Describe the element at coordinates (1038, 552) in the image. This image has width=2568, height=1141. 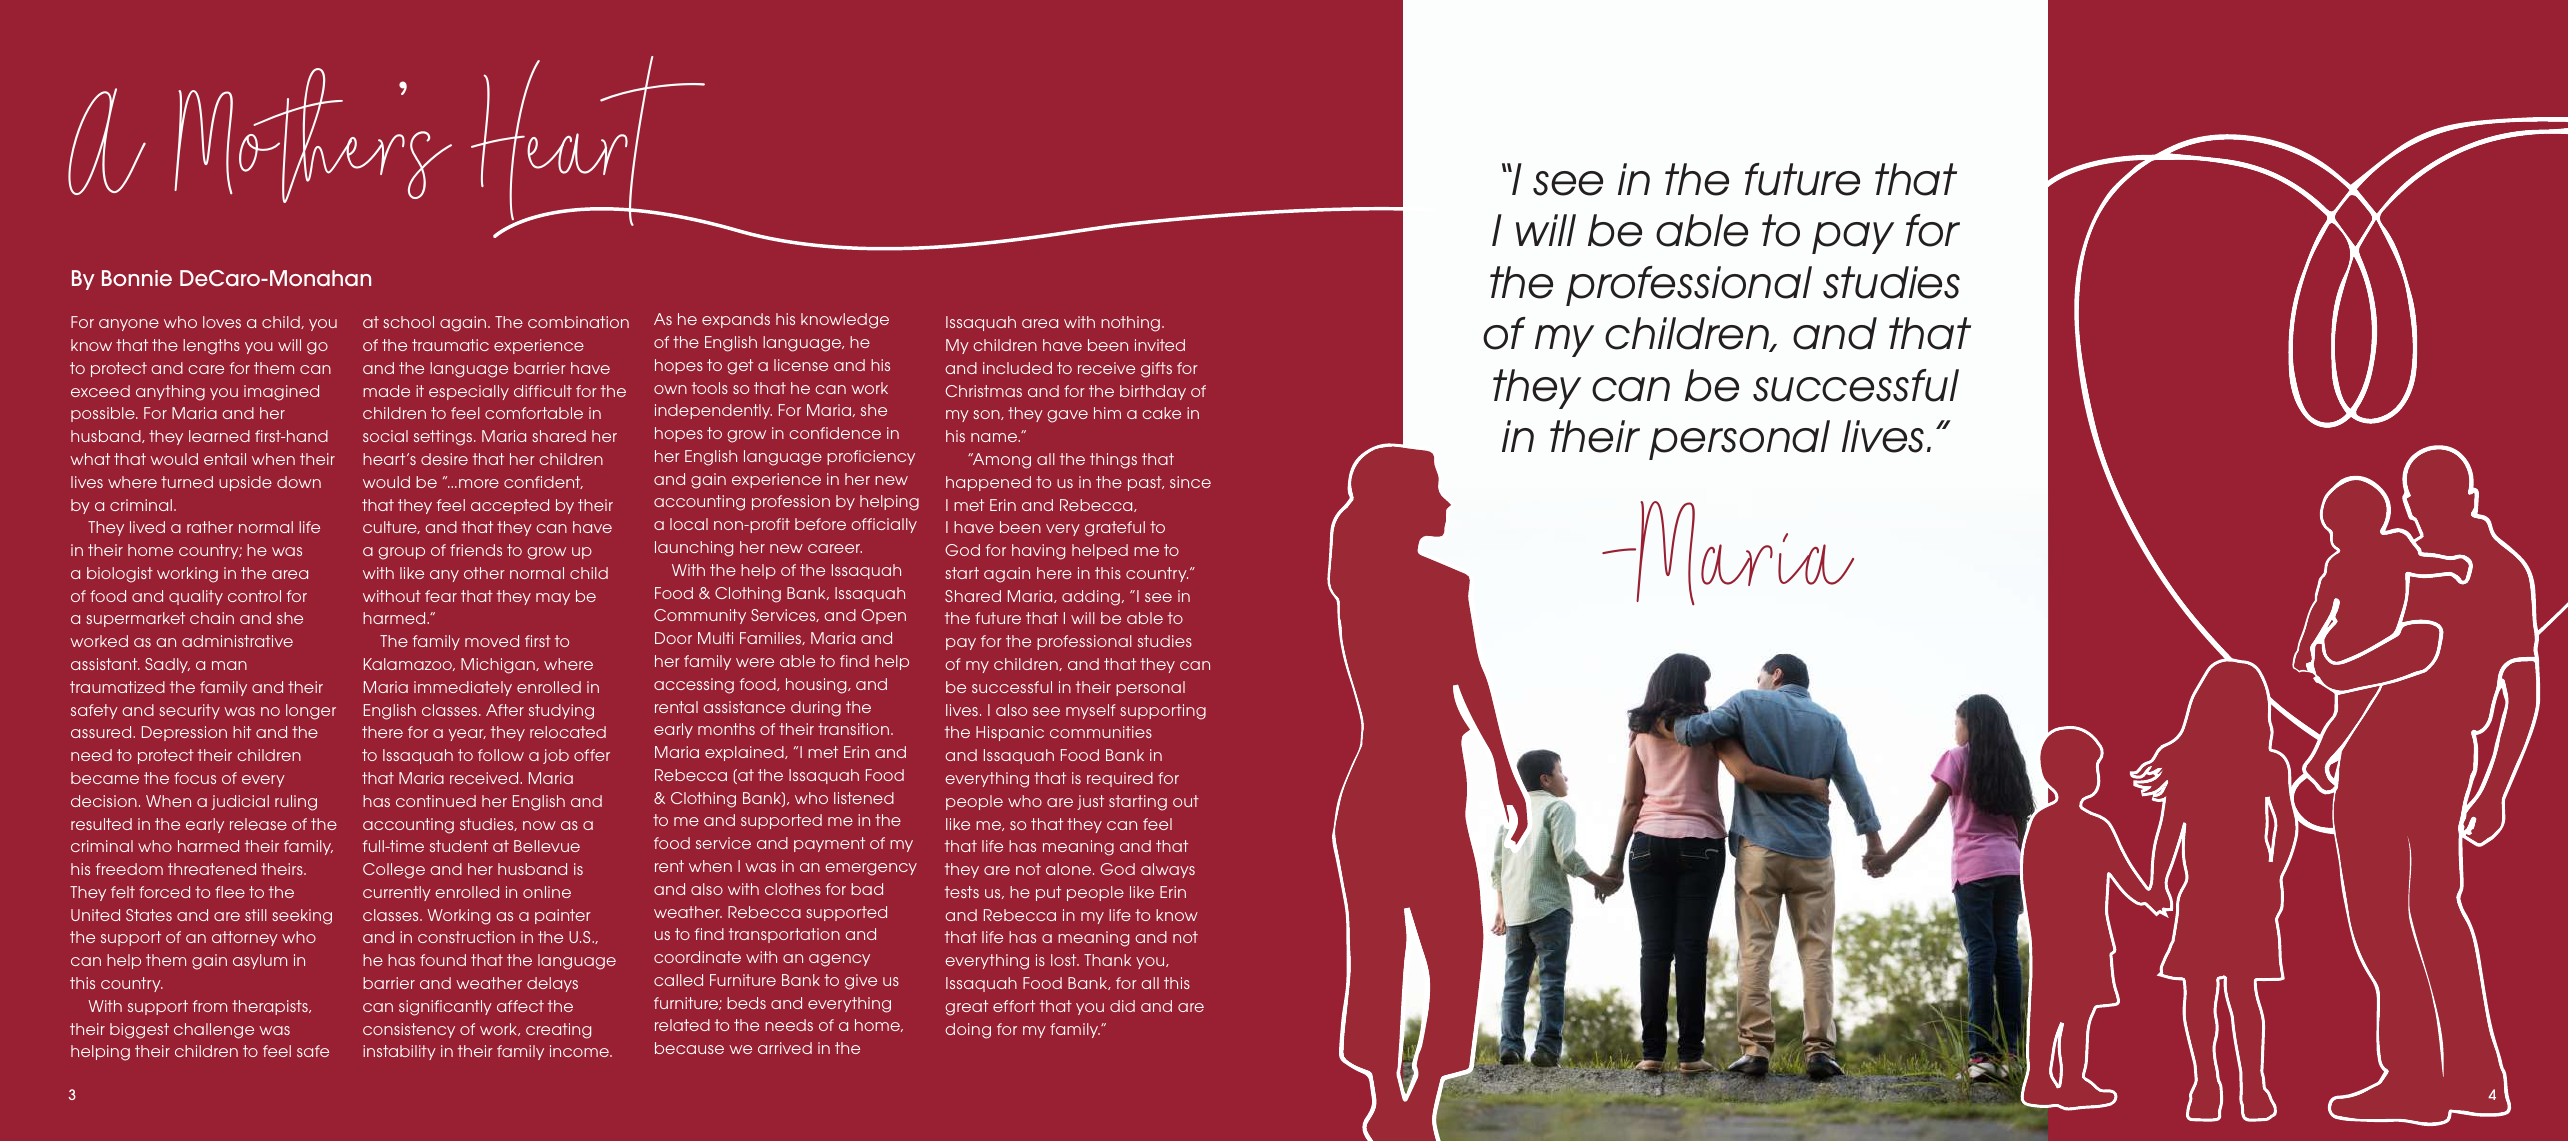
I see `having` at that location.
